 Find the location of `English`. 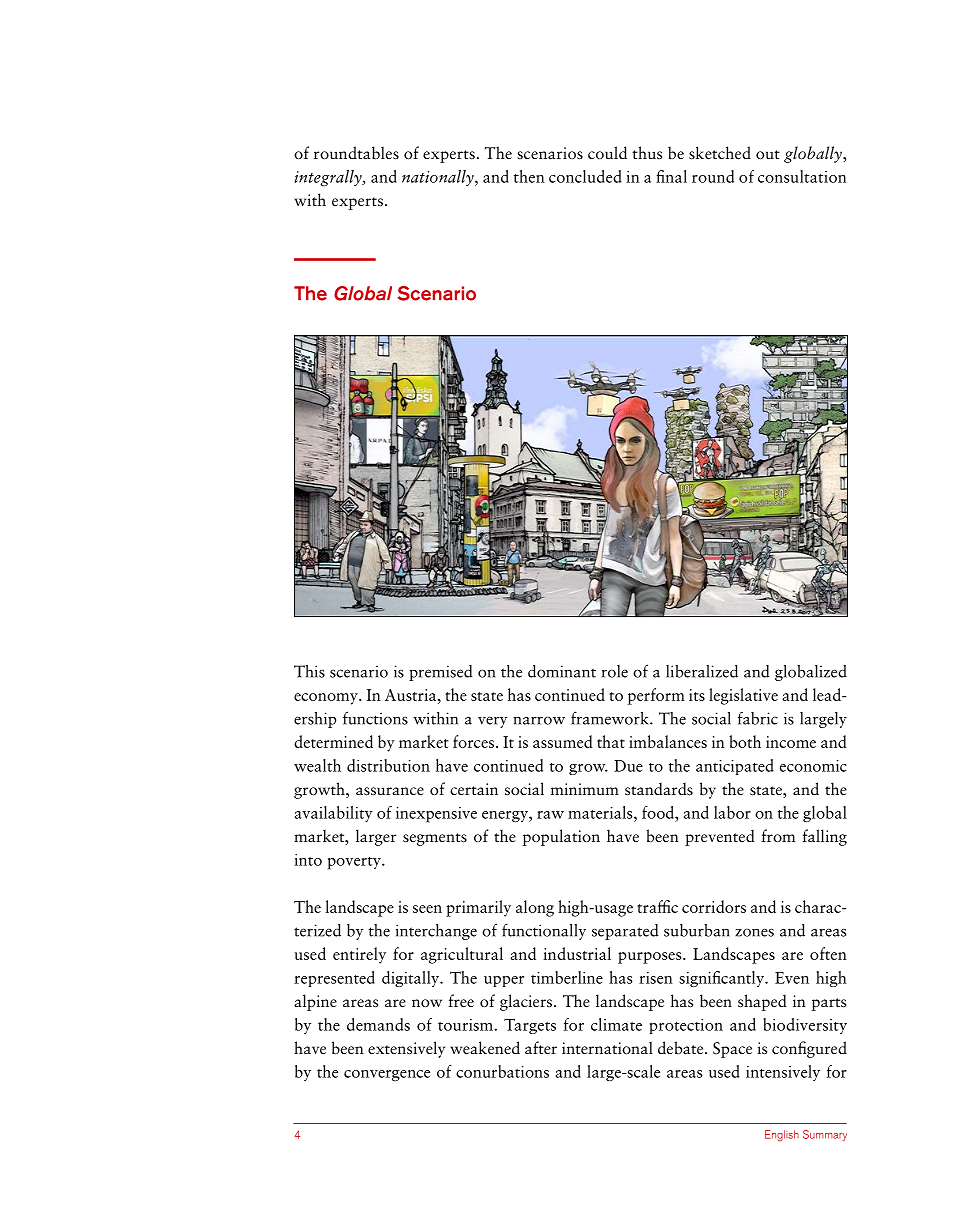

English is located at coordinates (782, 1135).
